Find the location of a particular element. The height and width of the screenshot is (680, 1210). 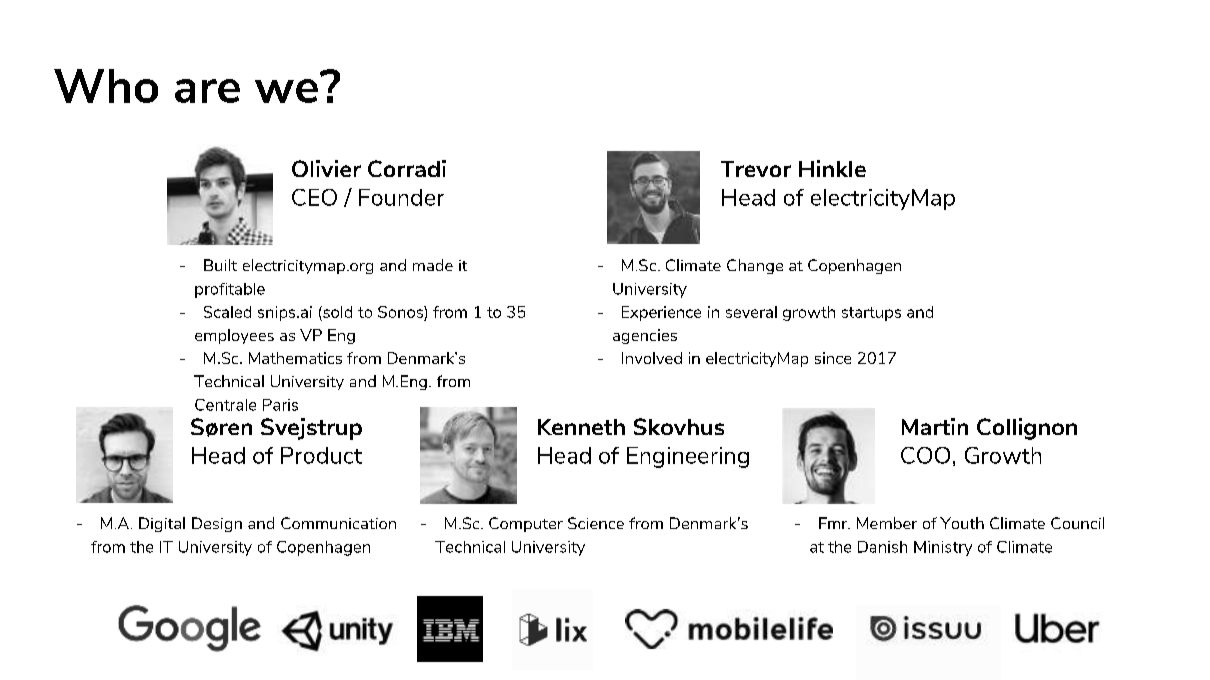

Martin is located at coordinates (935, 426).
